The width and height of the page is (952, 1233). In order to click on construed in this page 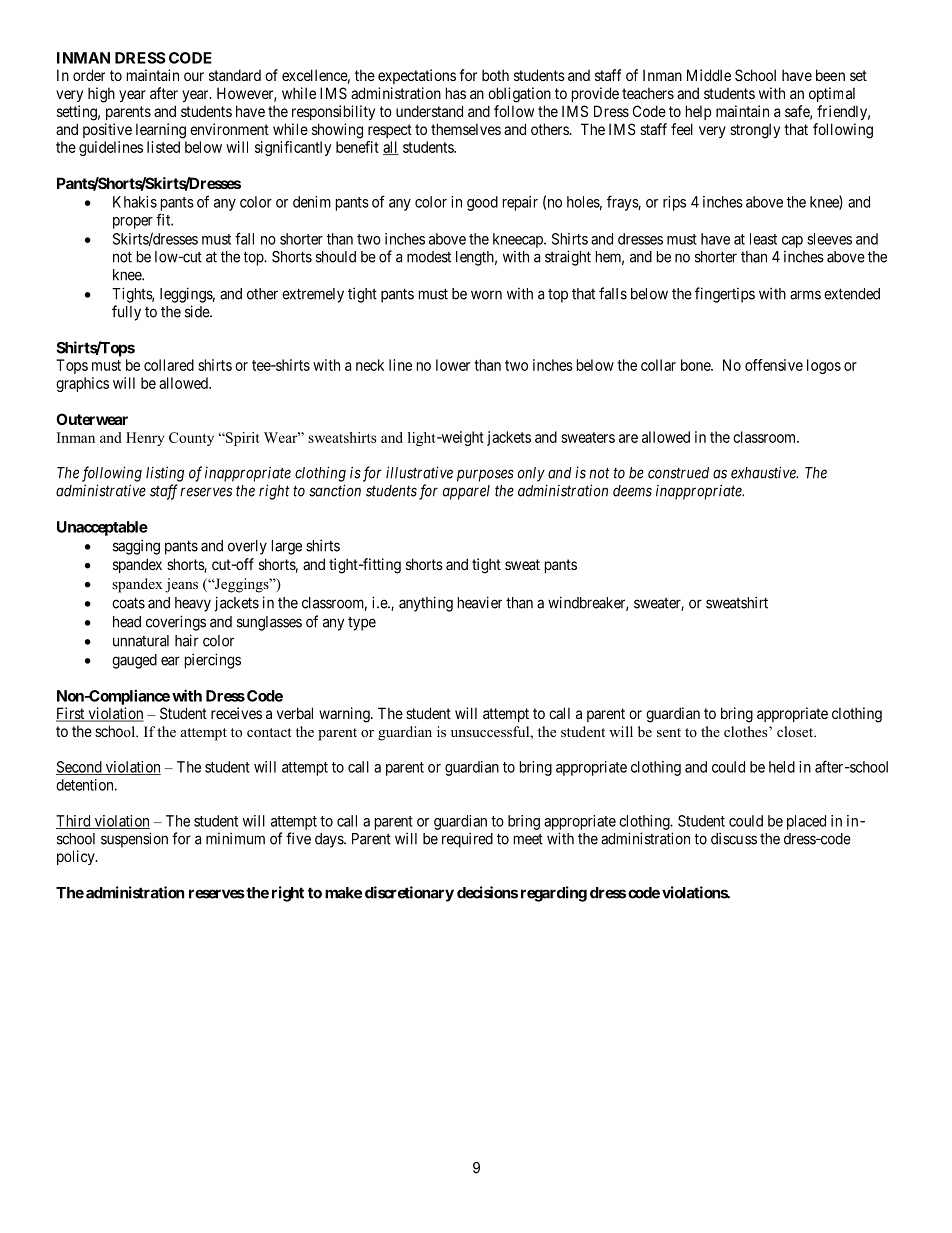, I will do `click(678, 473)`.
